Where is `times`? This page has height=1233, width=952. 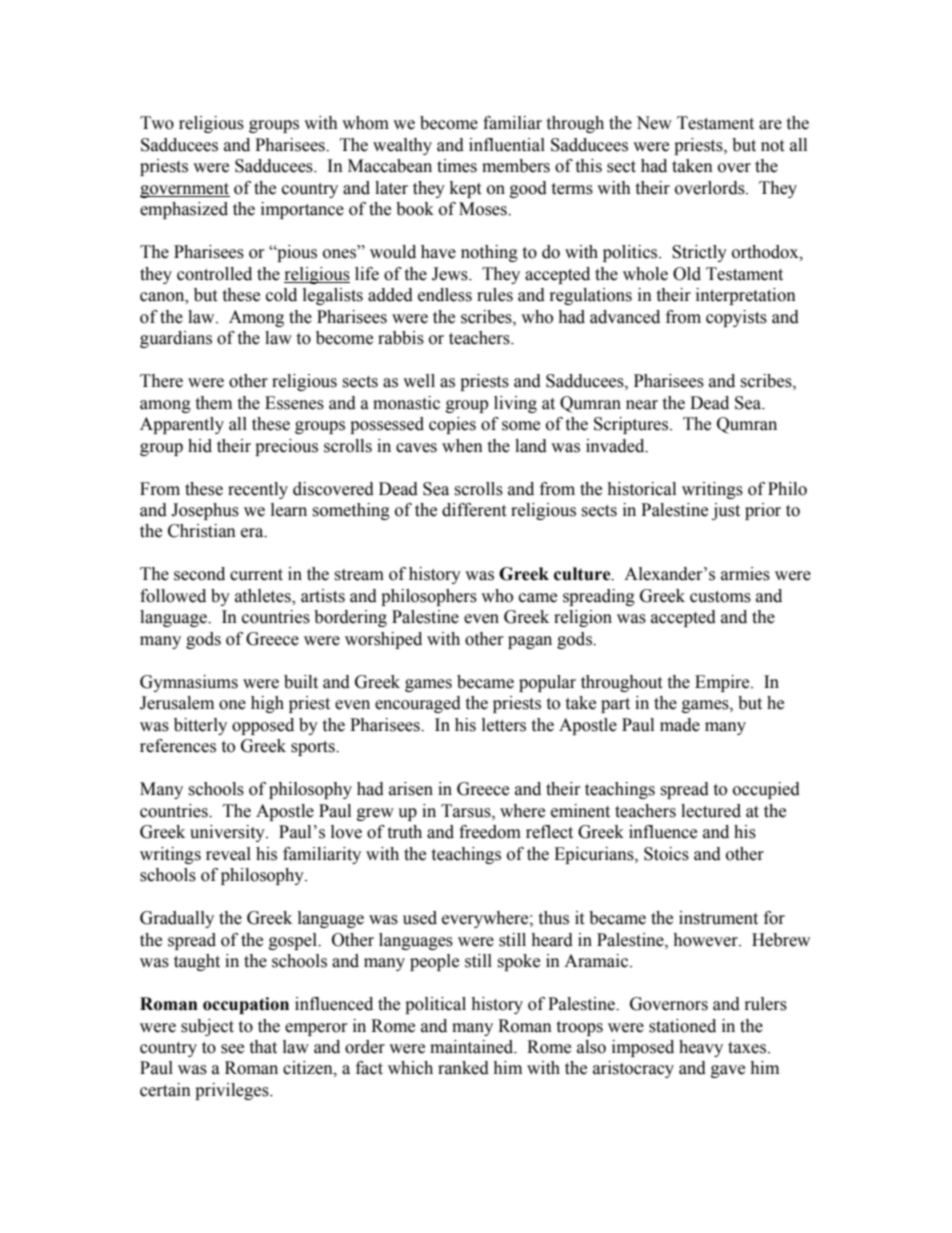 times is located at coordinates (457, 166).
